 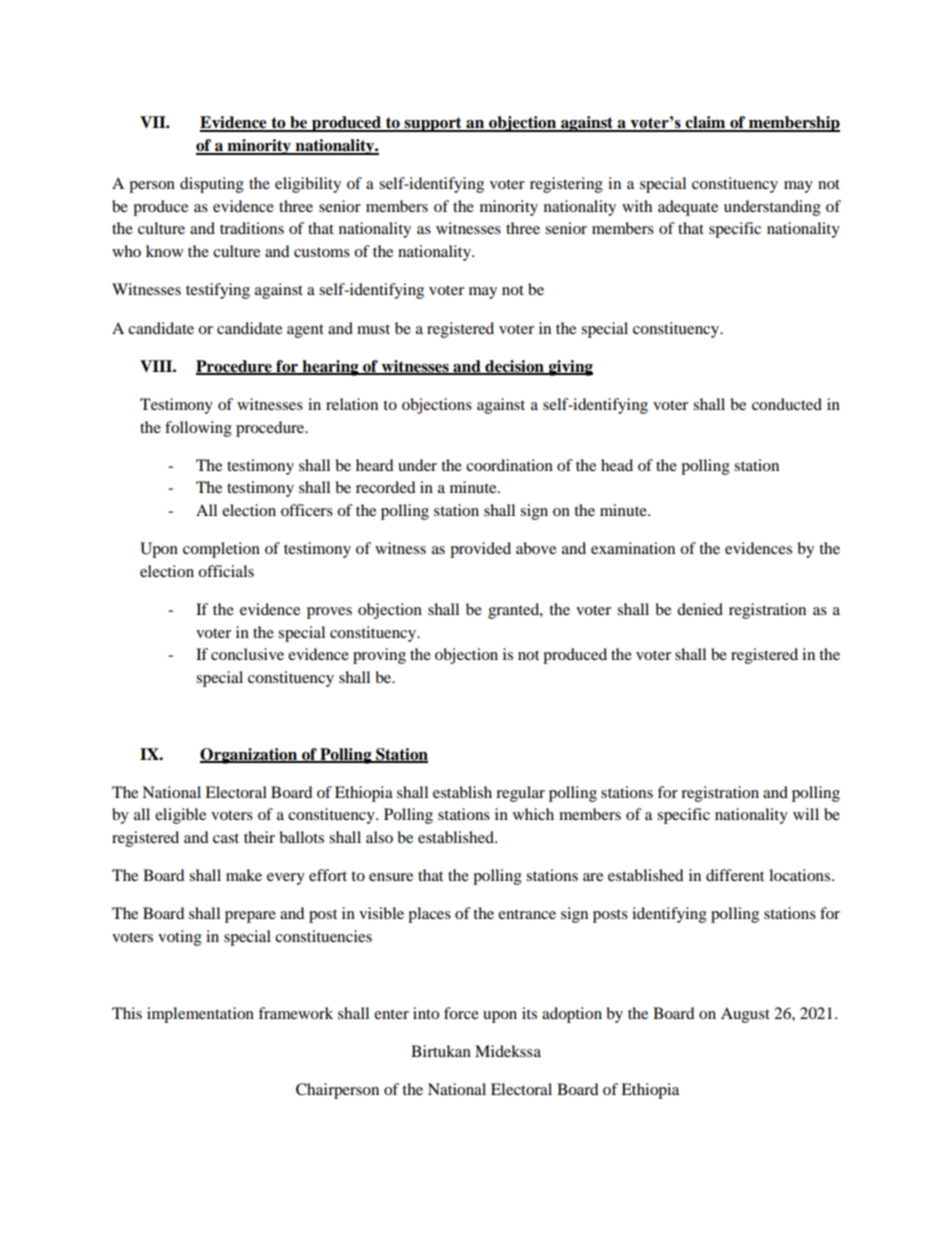 I want to click on Organization, so click(x=250, y=756).
